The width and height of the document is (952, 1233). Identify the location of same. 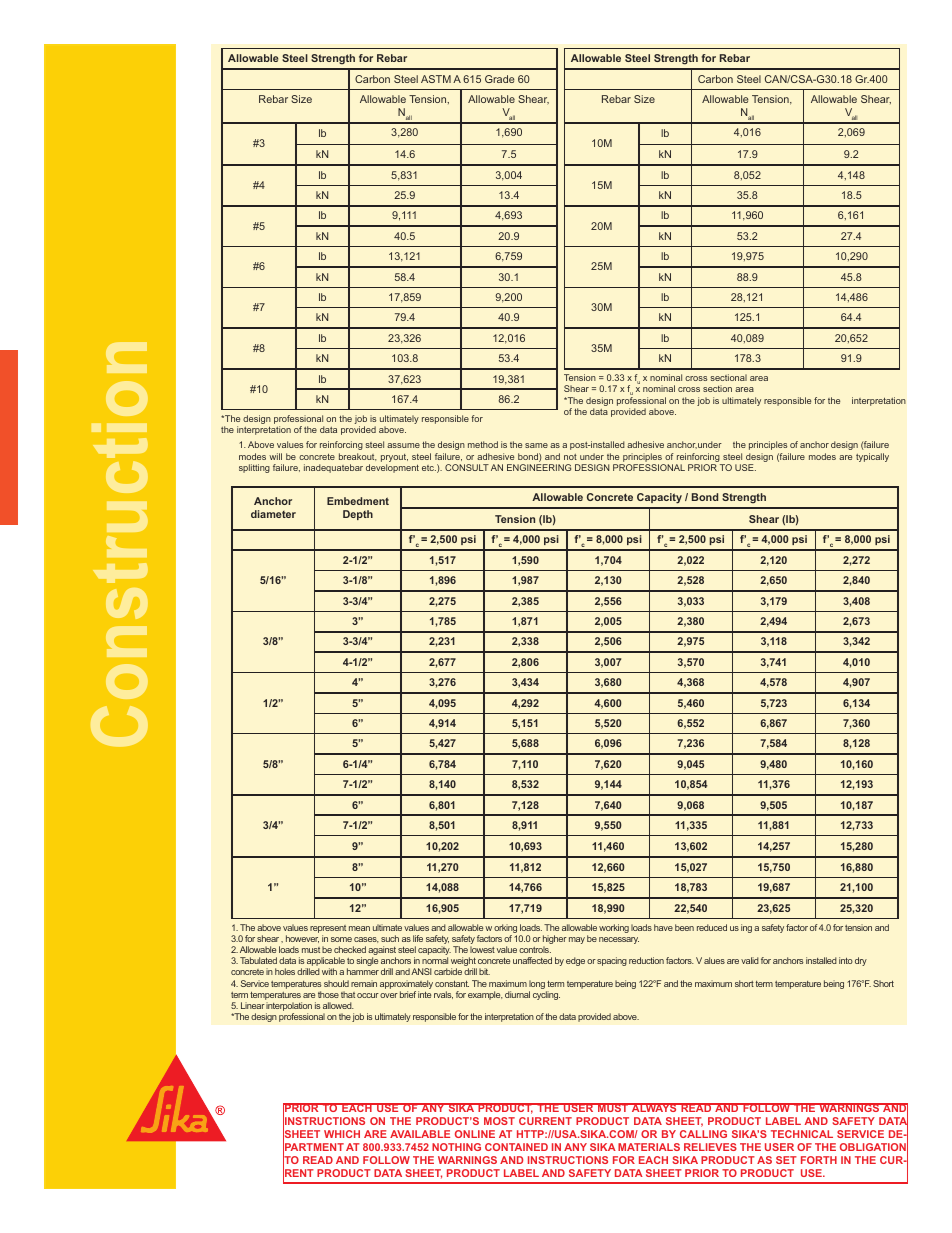
(536, 445).
